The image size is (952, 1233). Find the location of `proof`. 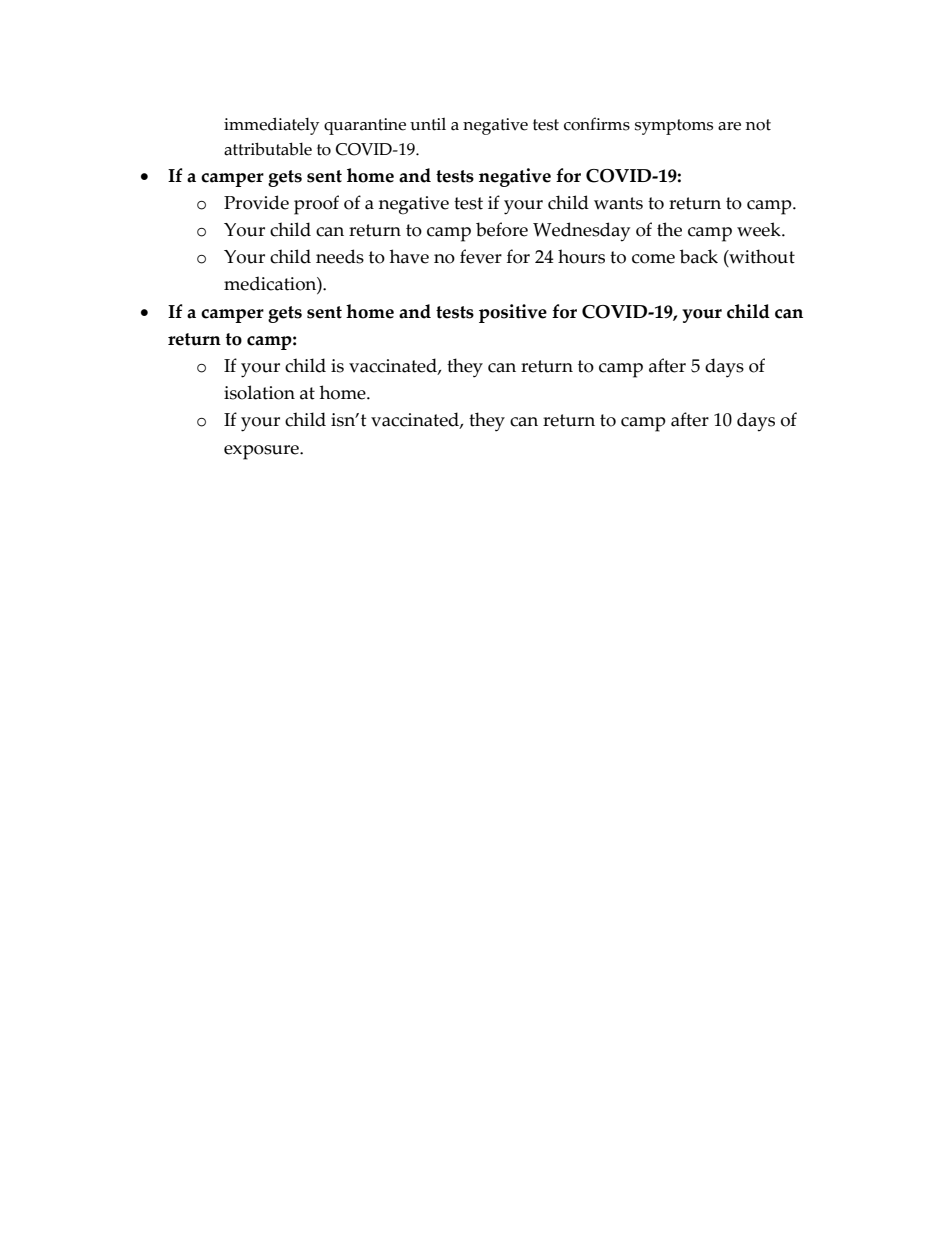

proof is located at coordinates (316, 205).
